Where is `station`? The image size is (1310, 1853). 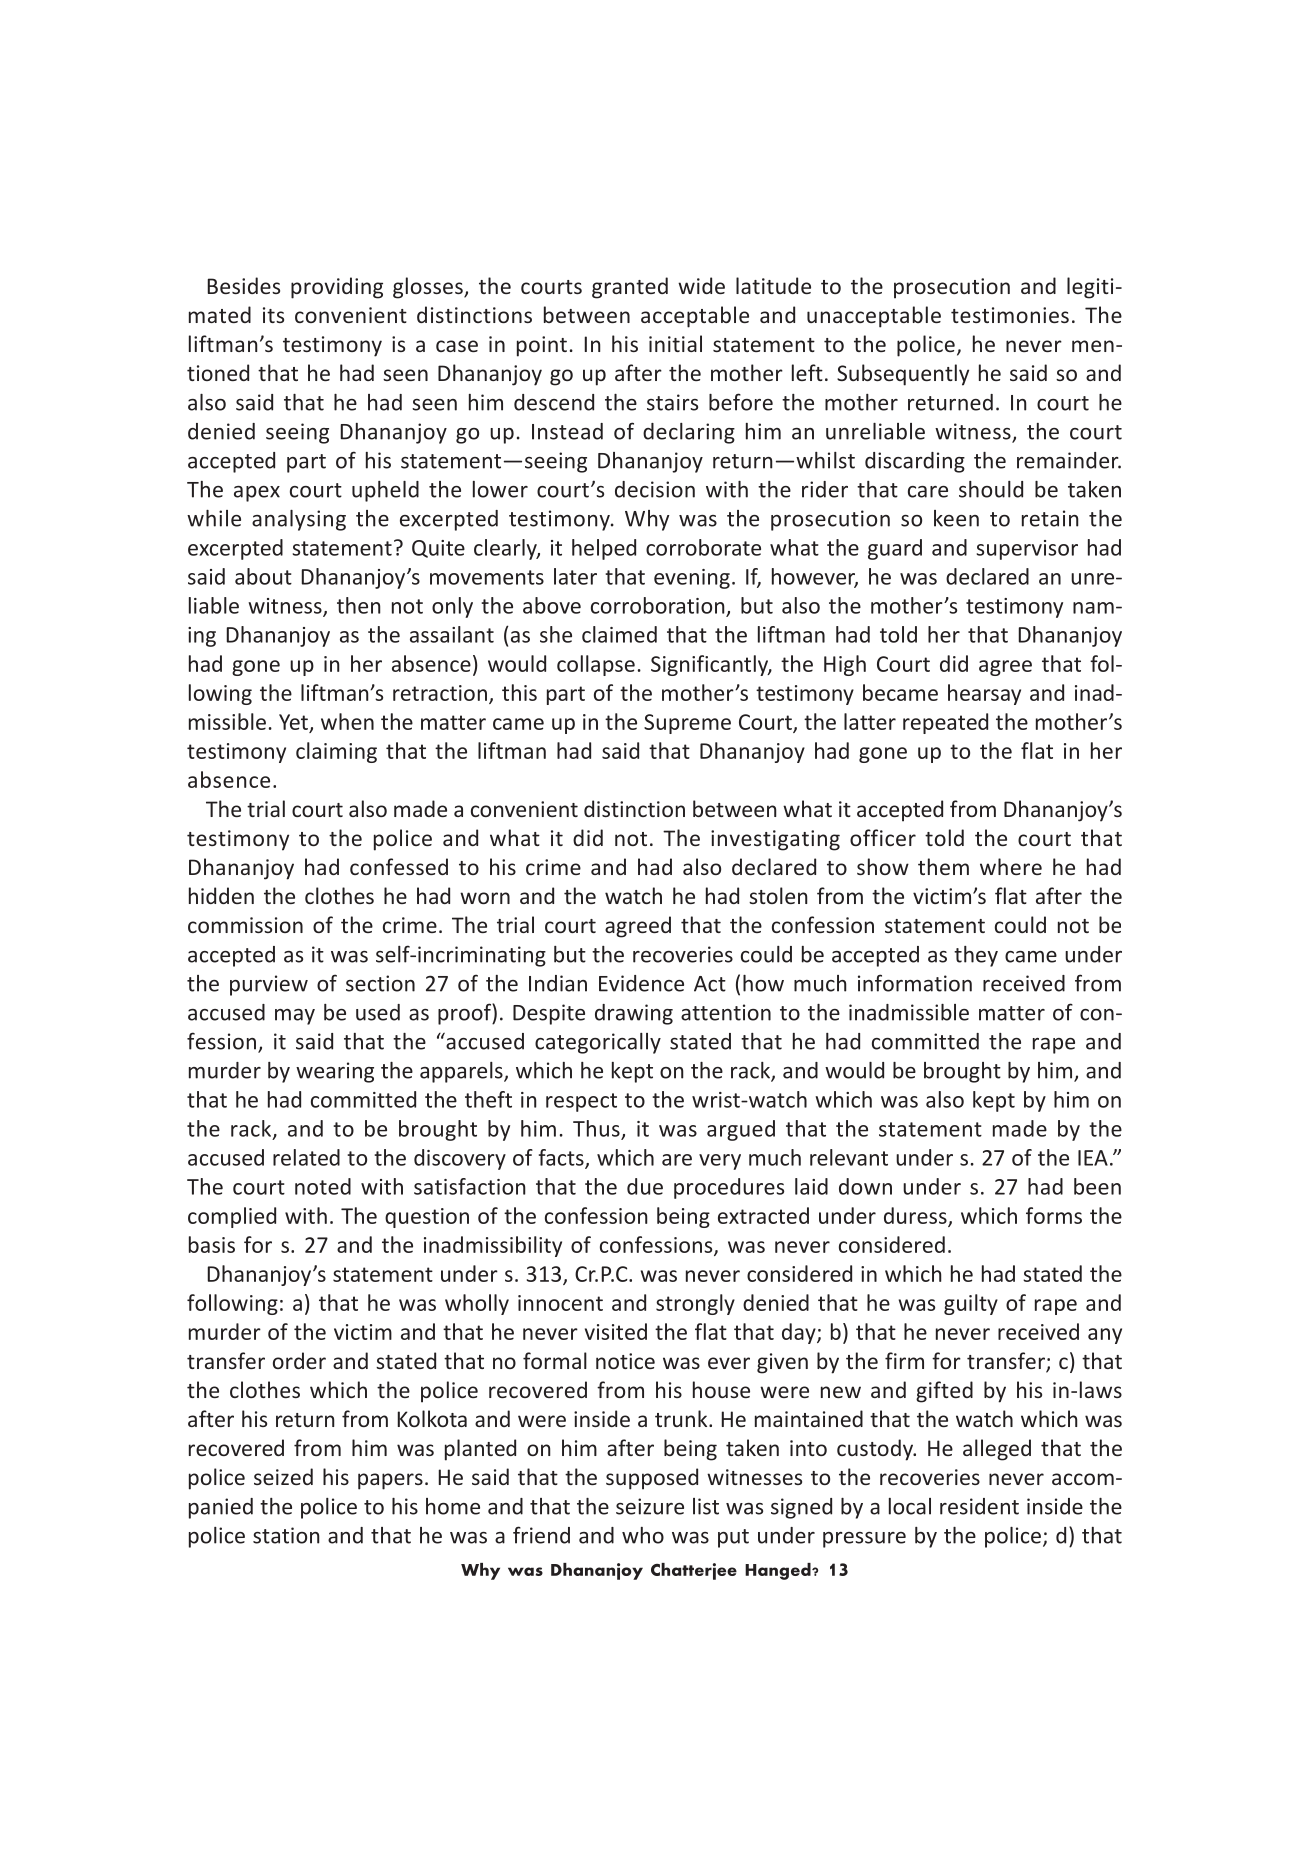 station is located at coordinates (286, 1535).
